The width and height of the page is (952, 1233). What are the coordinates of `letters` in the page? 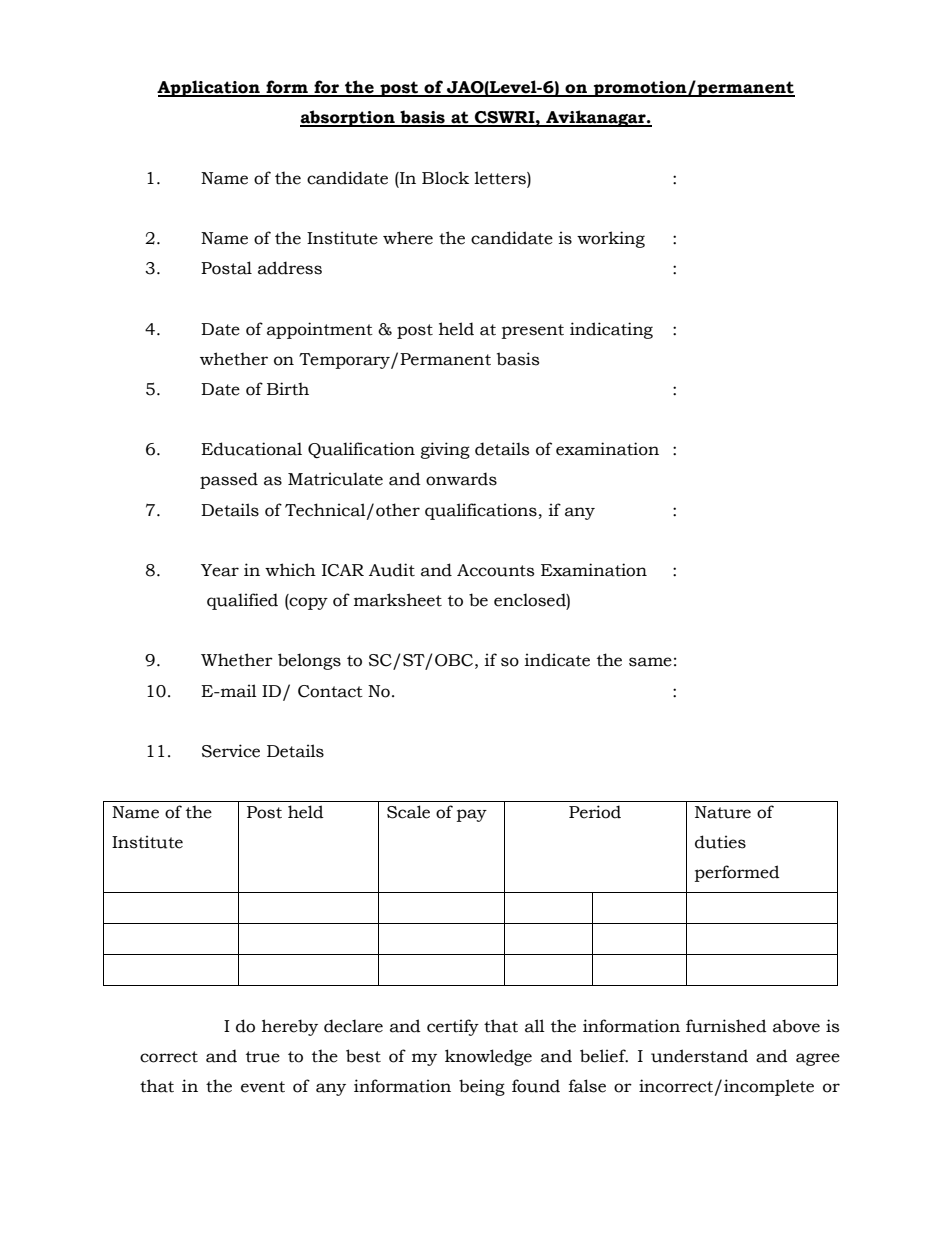 It's located at (501, 179).
